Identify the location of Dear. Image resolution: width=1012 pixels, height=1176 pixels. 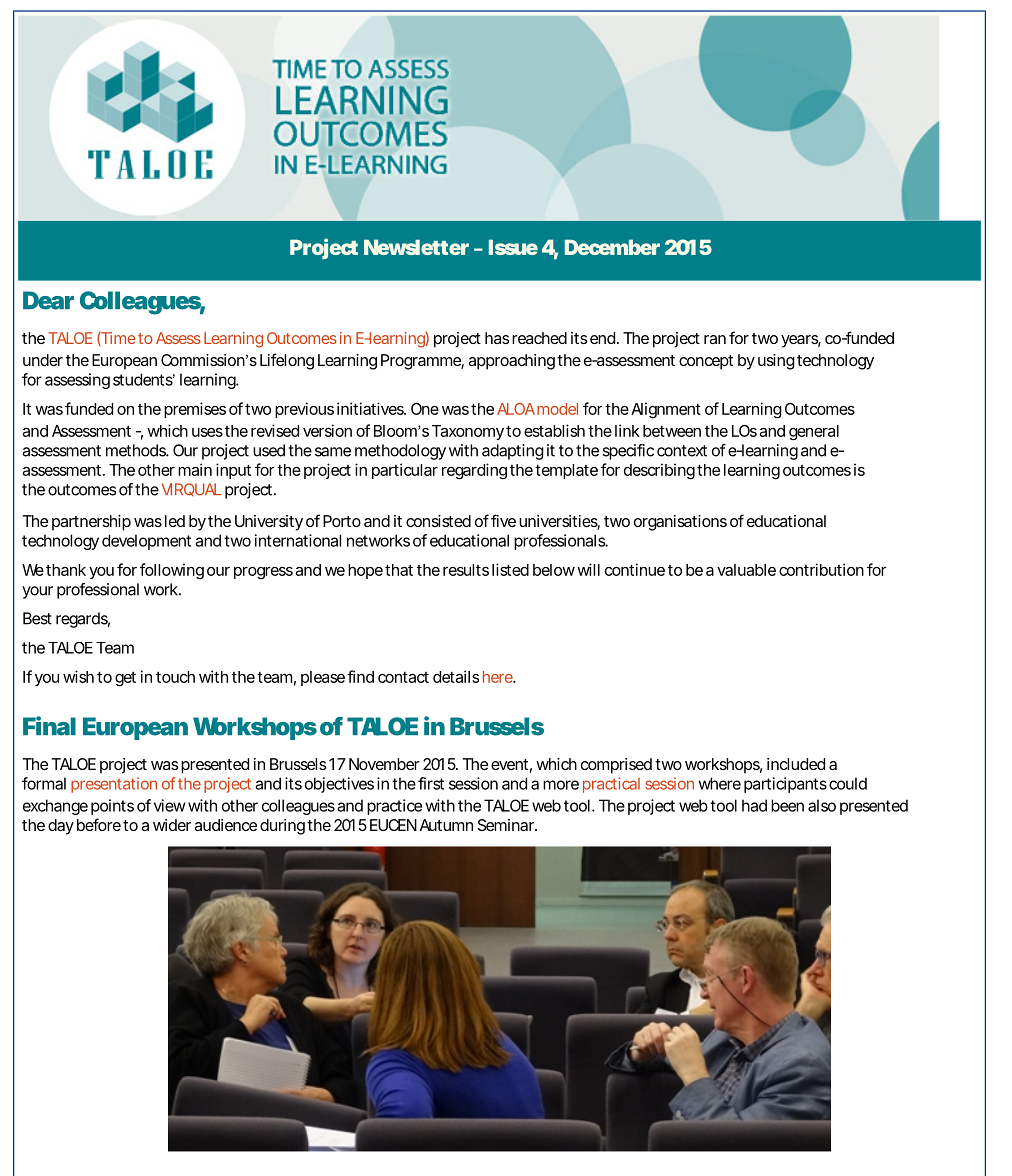
(48, 300).
